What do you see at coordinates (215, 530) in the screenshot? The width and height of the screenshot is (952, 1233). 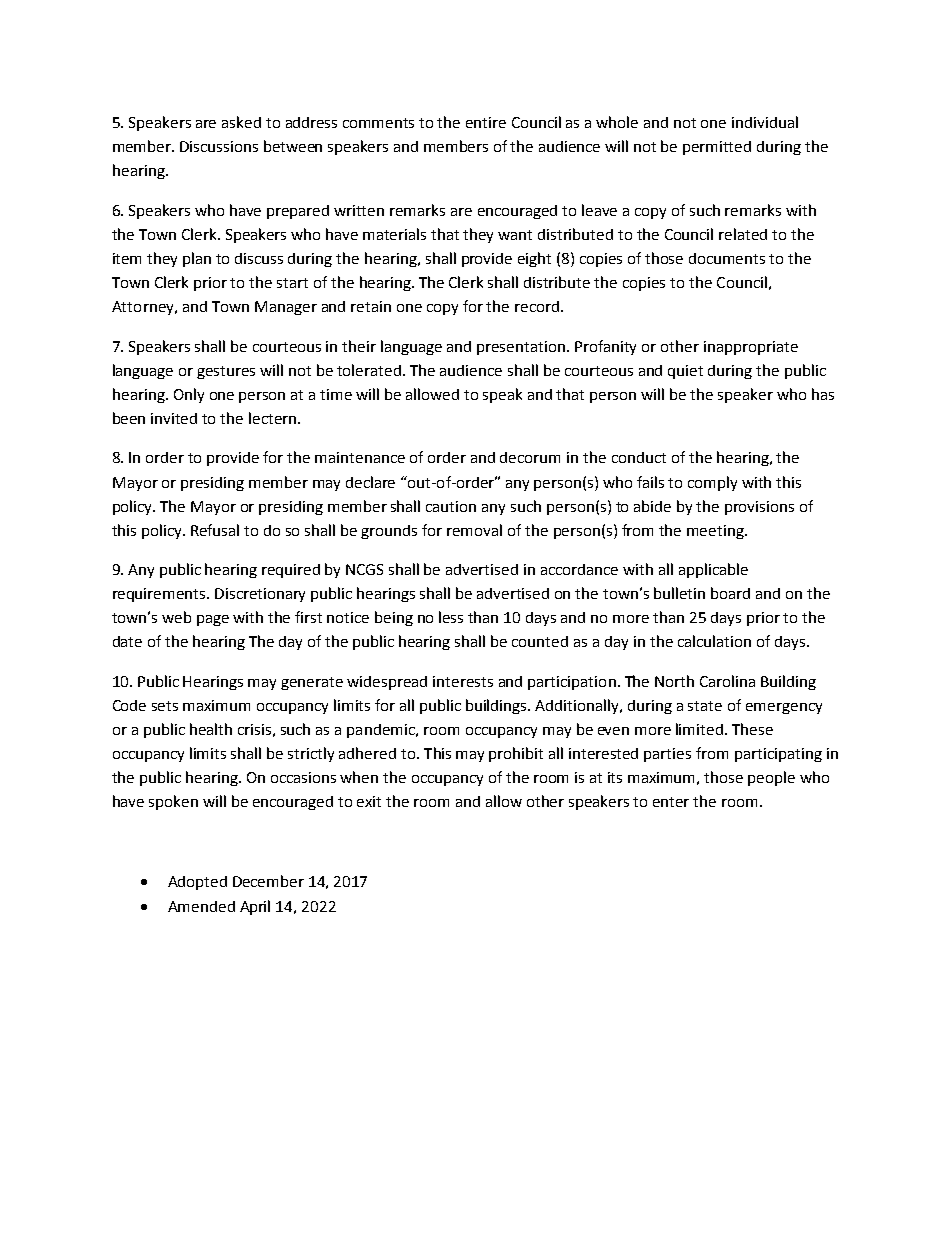 I see `Refusal` at bounding box center [215, 530].
